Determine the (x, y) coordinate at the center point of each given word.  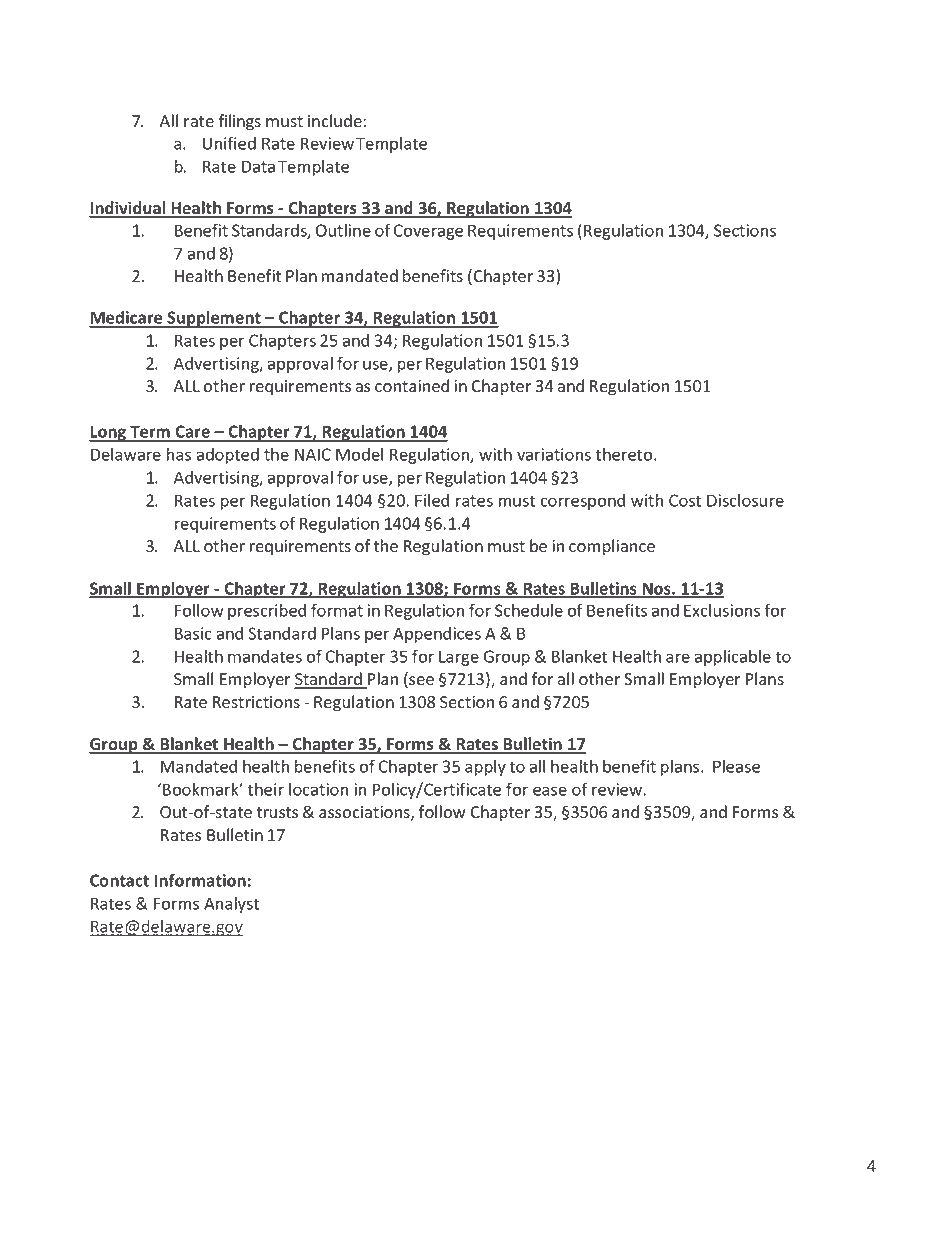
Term (150, 433)
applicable (733, 658)
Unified (229, 143)
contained (412, 385)
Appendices (437, 635)
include (336, 120)
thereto (625, 454)
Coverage (428, 232)
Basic (193, 633)
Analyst (231, 905)
